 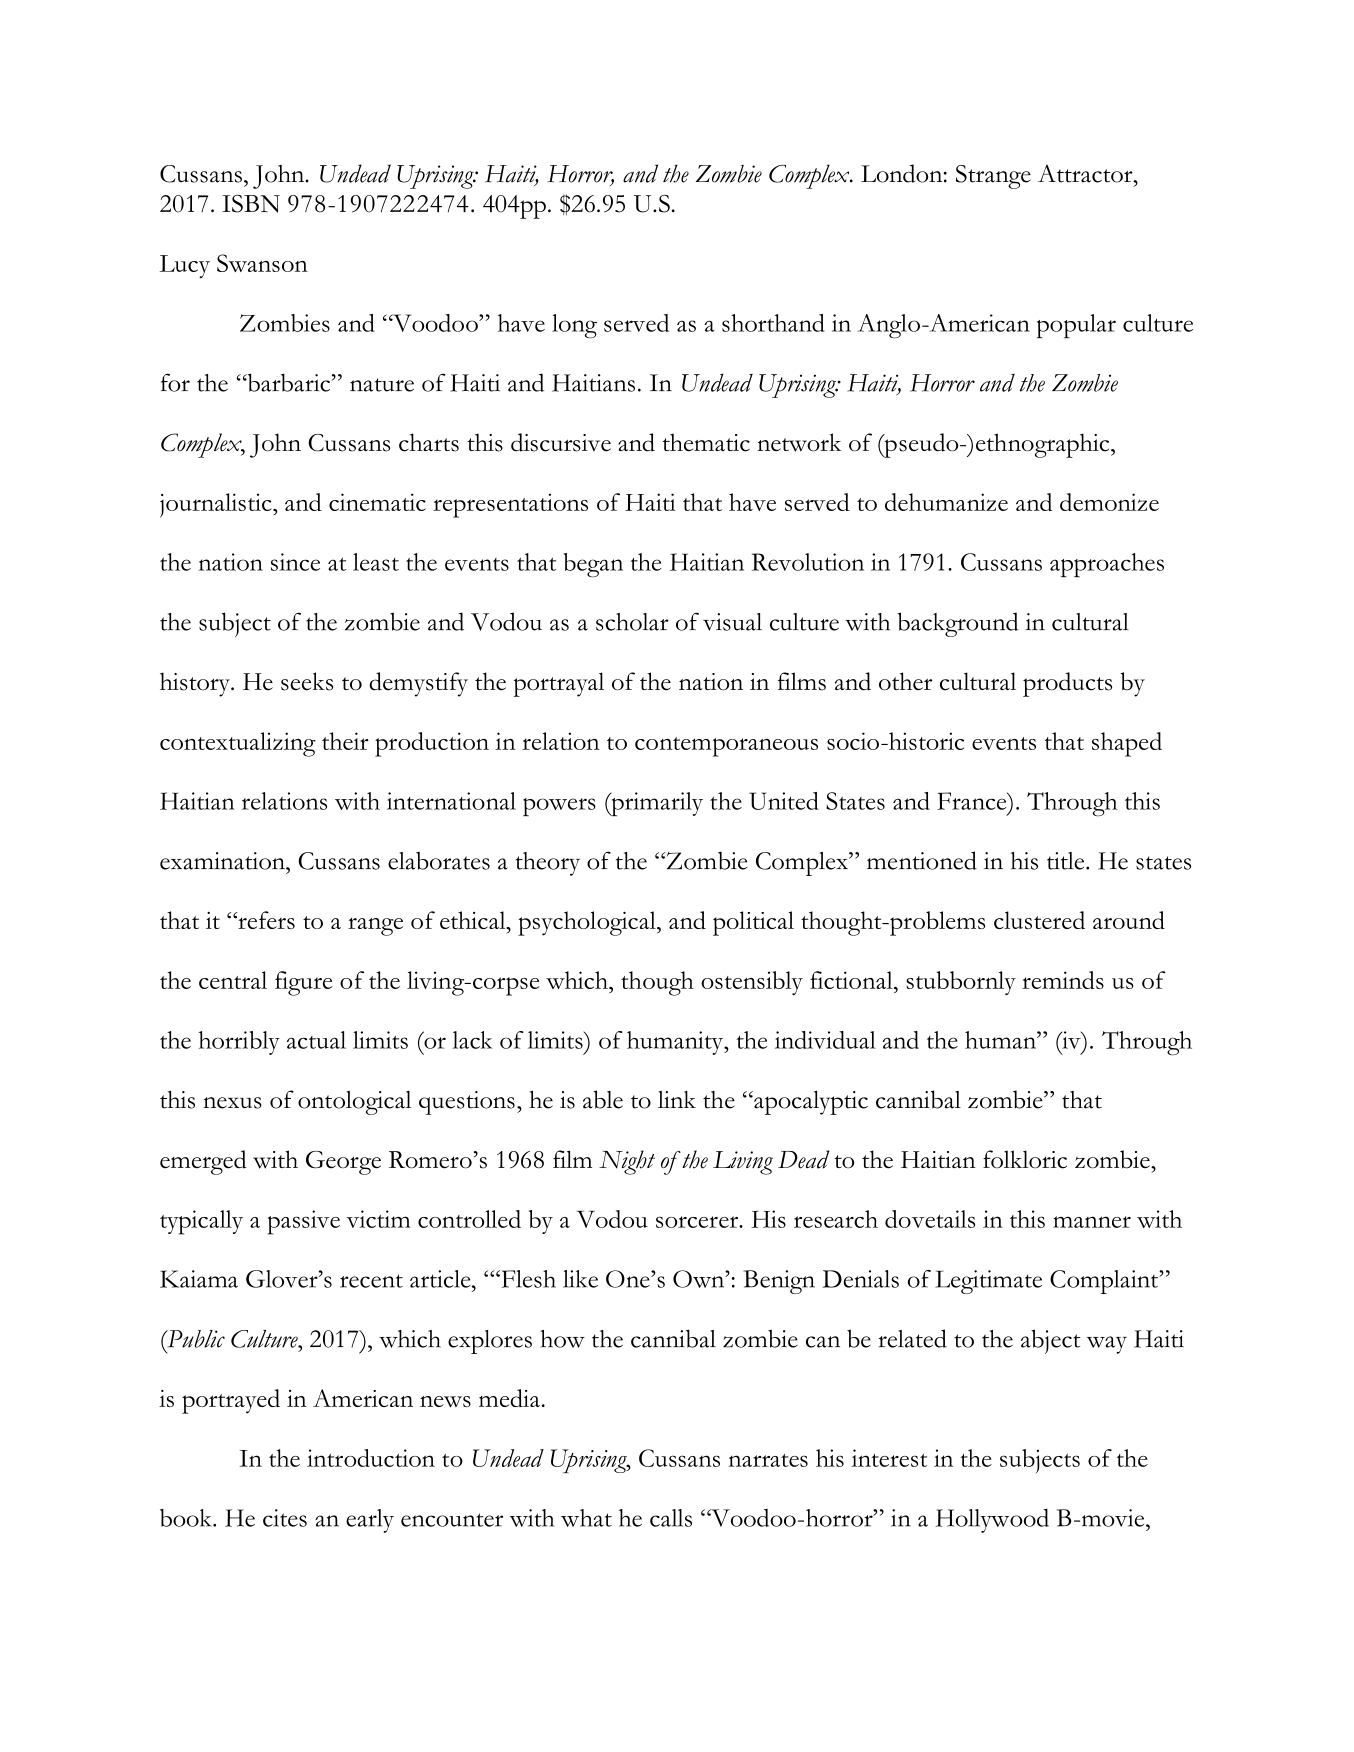 I want to click on Hollywood, so click(x=992, y=1521).
